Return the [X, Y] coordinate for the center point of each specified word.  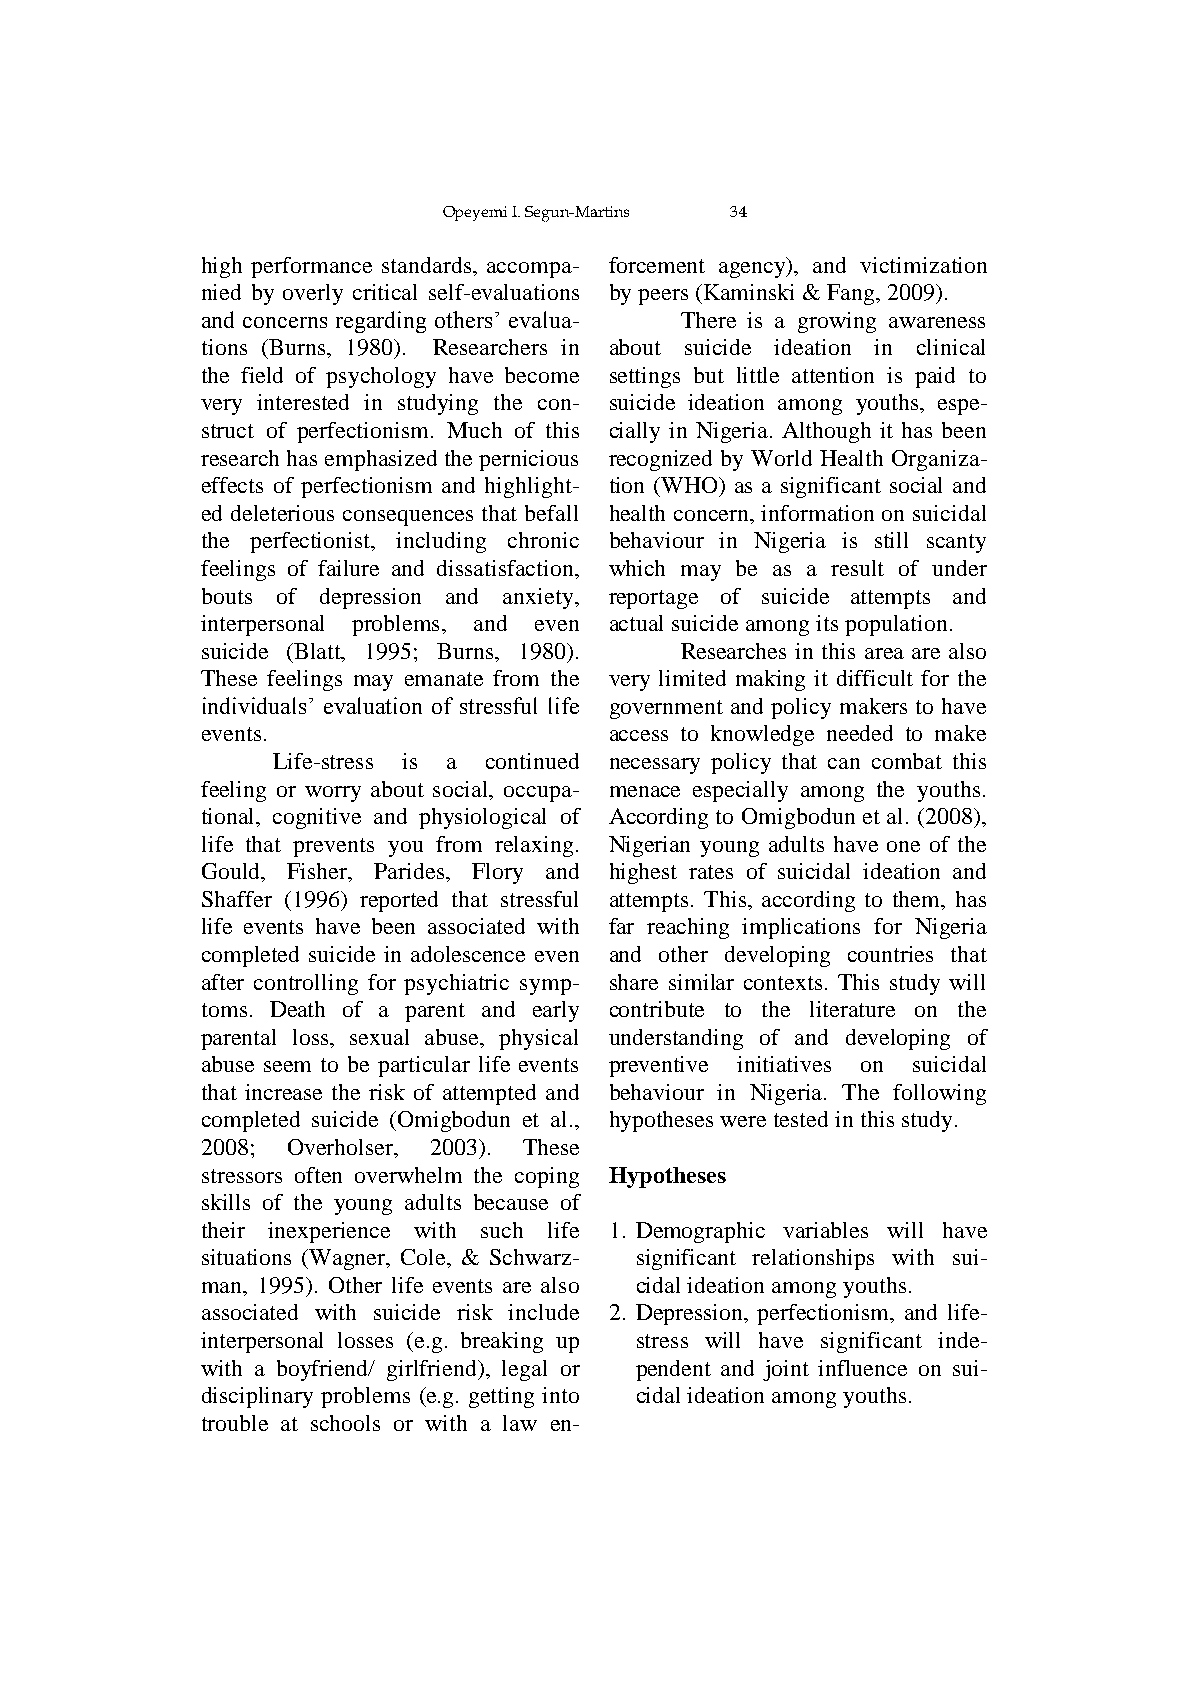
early [556, 1011]
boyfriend [324, 1370]
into [560, 1395]
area [884, 653]
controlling [306, 984]
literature [852, 1009]
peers [663, 297]
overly [313, 294]
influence [862, 1368]
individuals [256, 705]
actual [636, 623]
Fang [852, 294]
